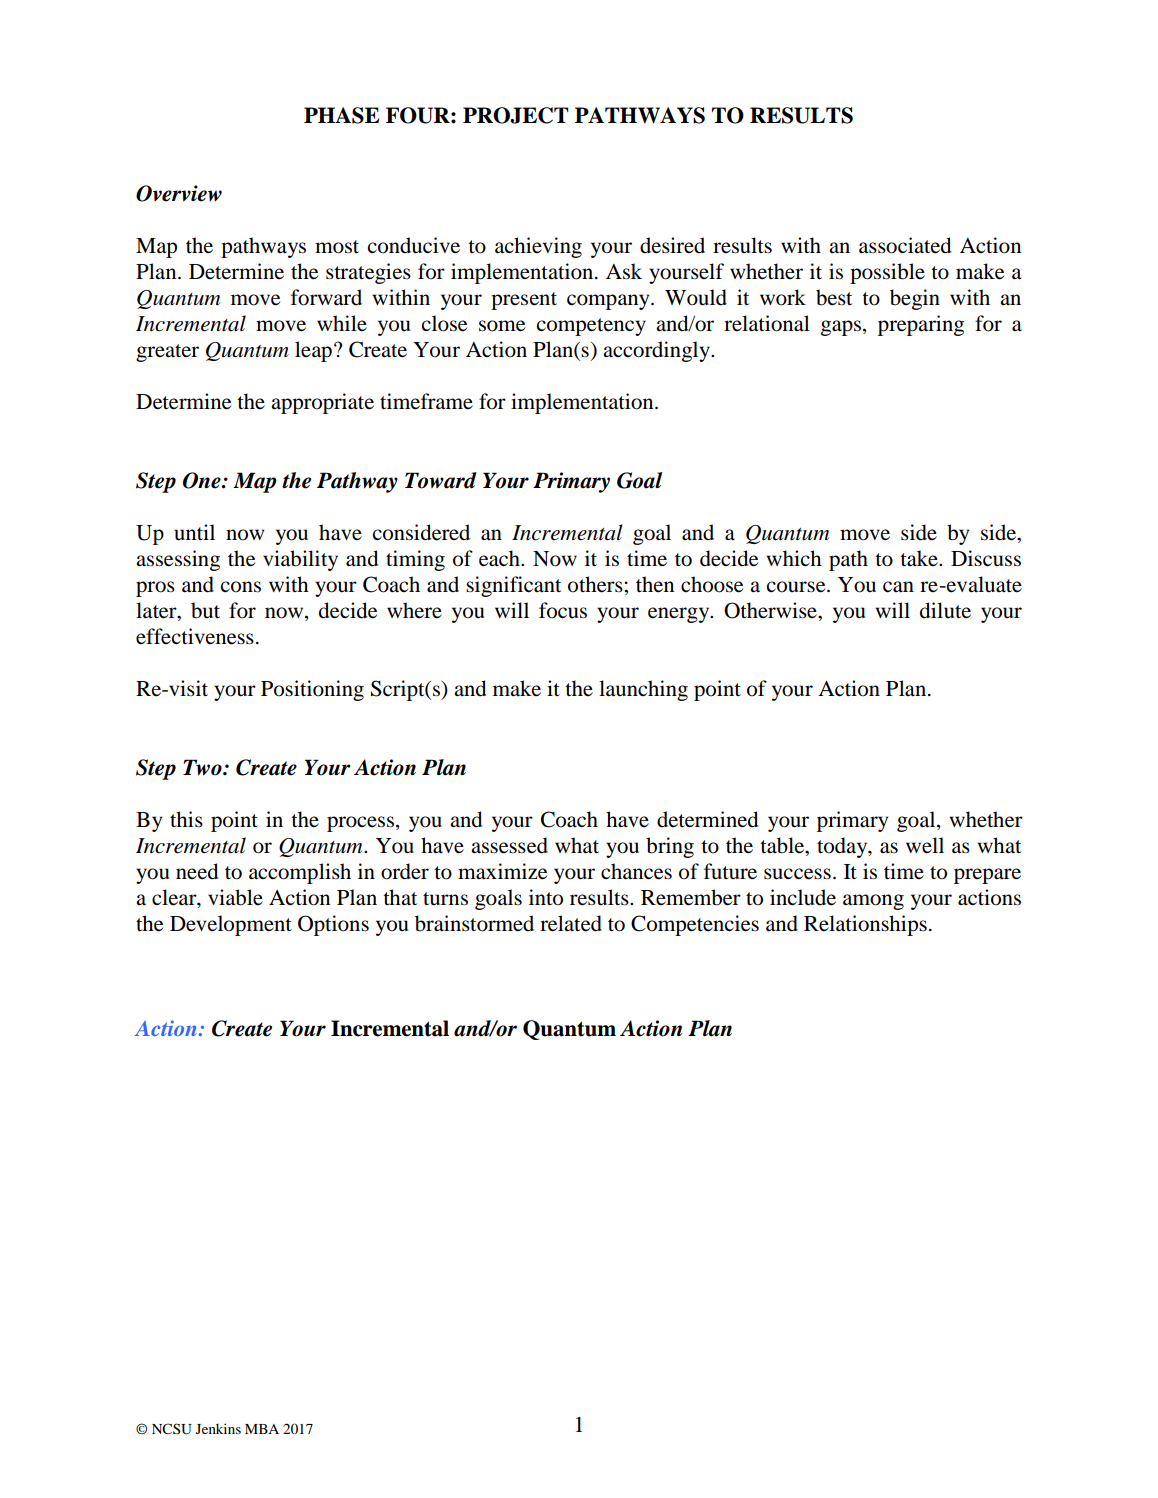 The image size is (1158, 1498). I want to click on take, so click(920, 558).
